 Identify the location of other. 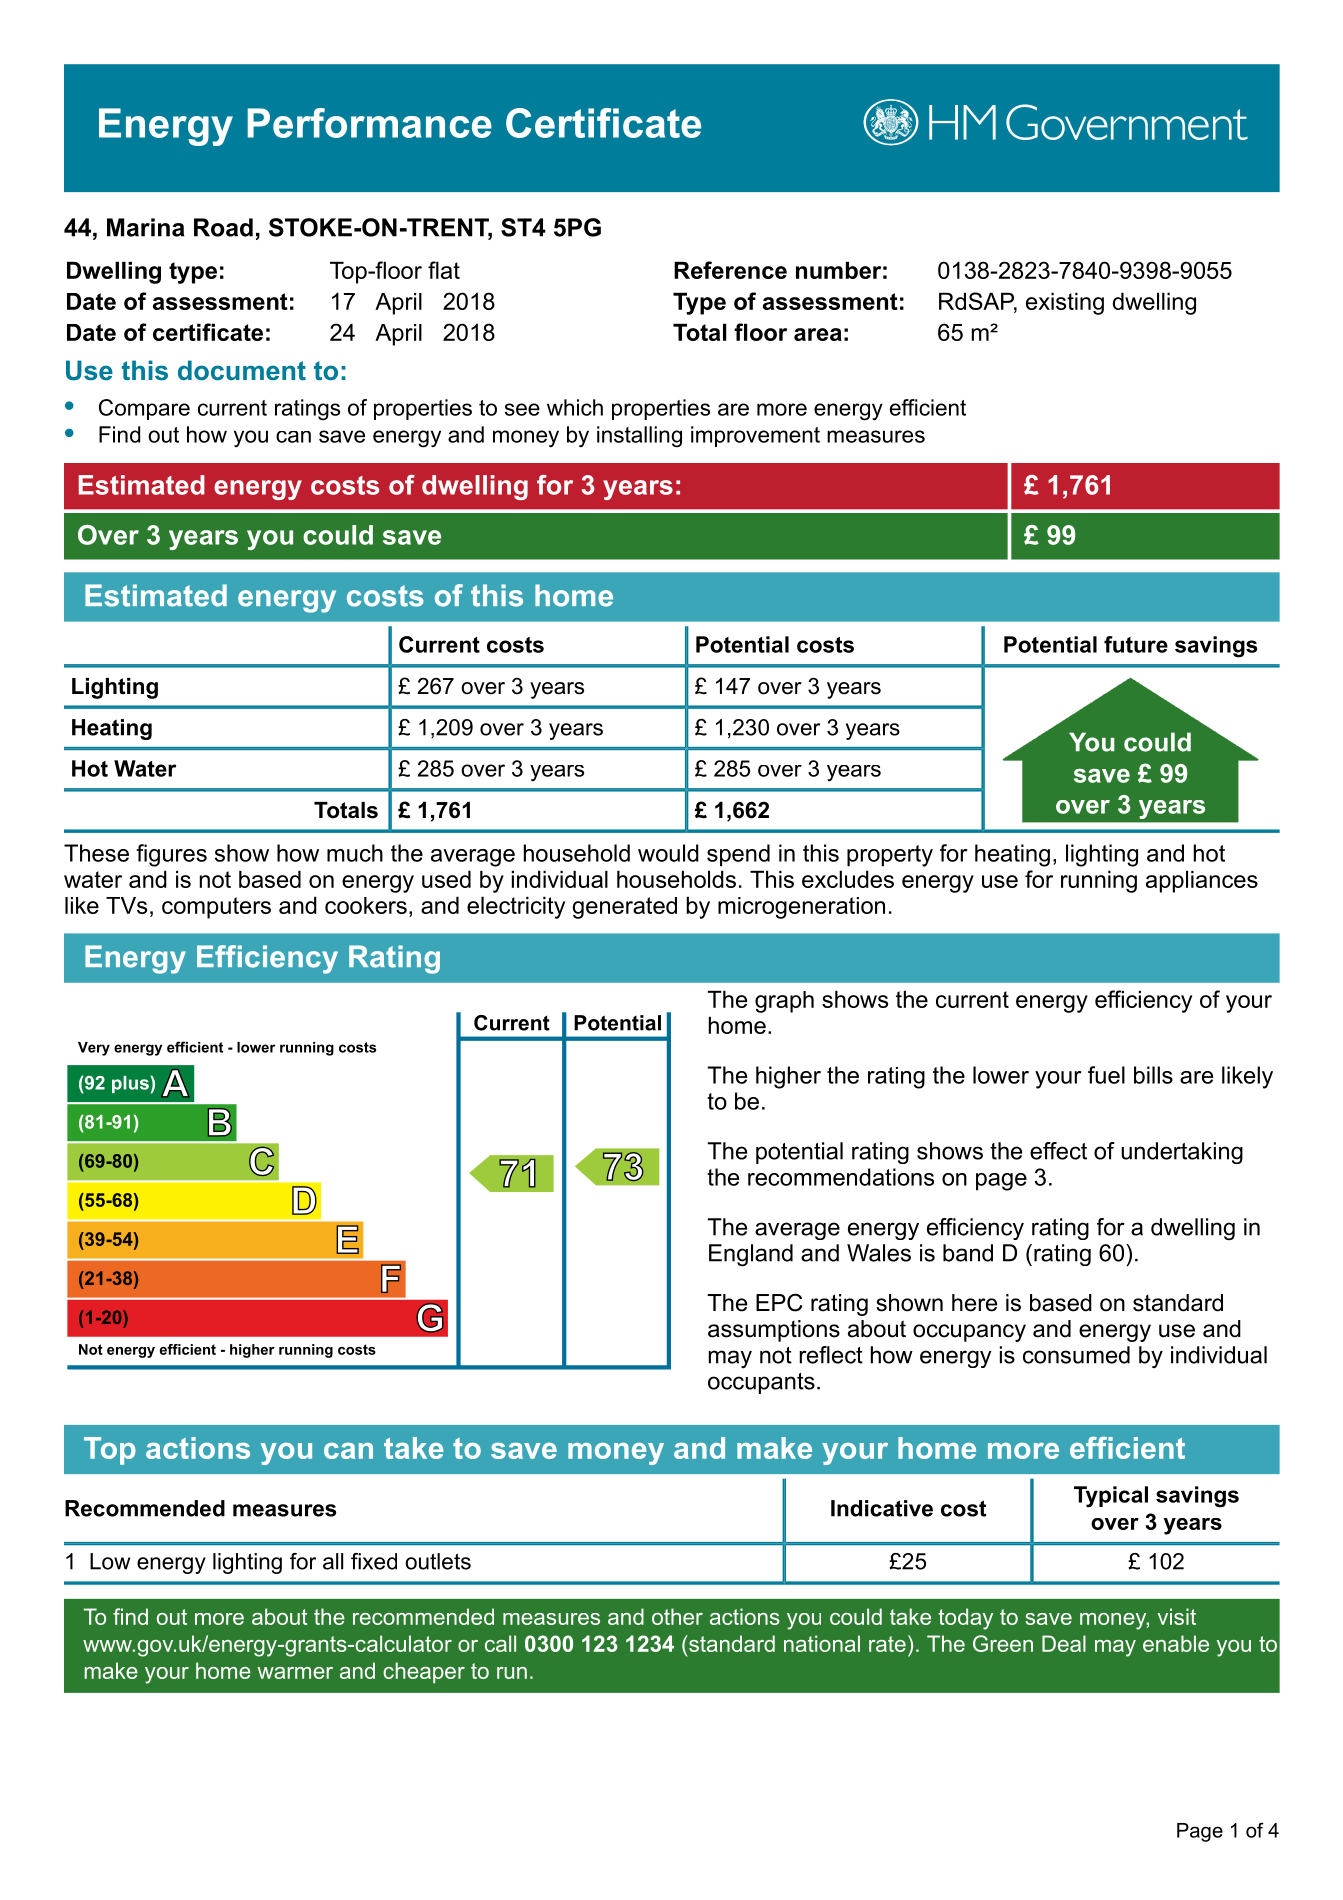
(677, 1616).
